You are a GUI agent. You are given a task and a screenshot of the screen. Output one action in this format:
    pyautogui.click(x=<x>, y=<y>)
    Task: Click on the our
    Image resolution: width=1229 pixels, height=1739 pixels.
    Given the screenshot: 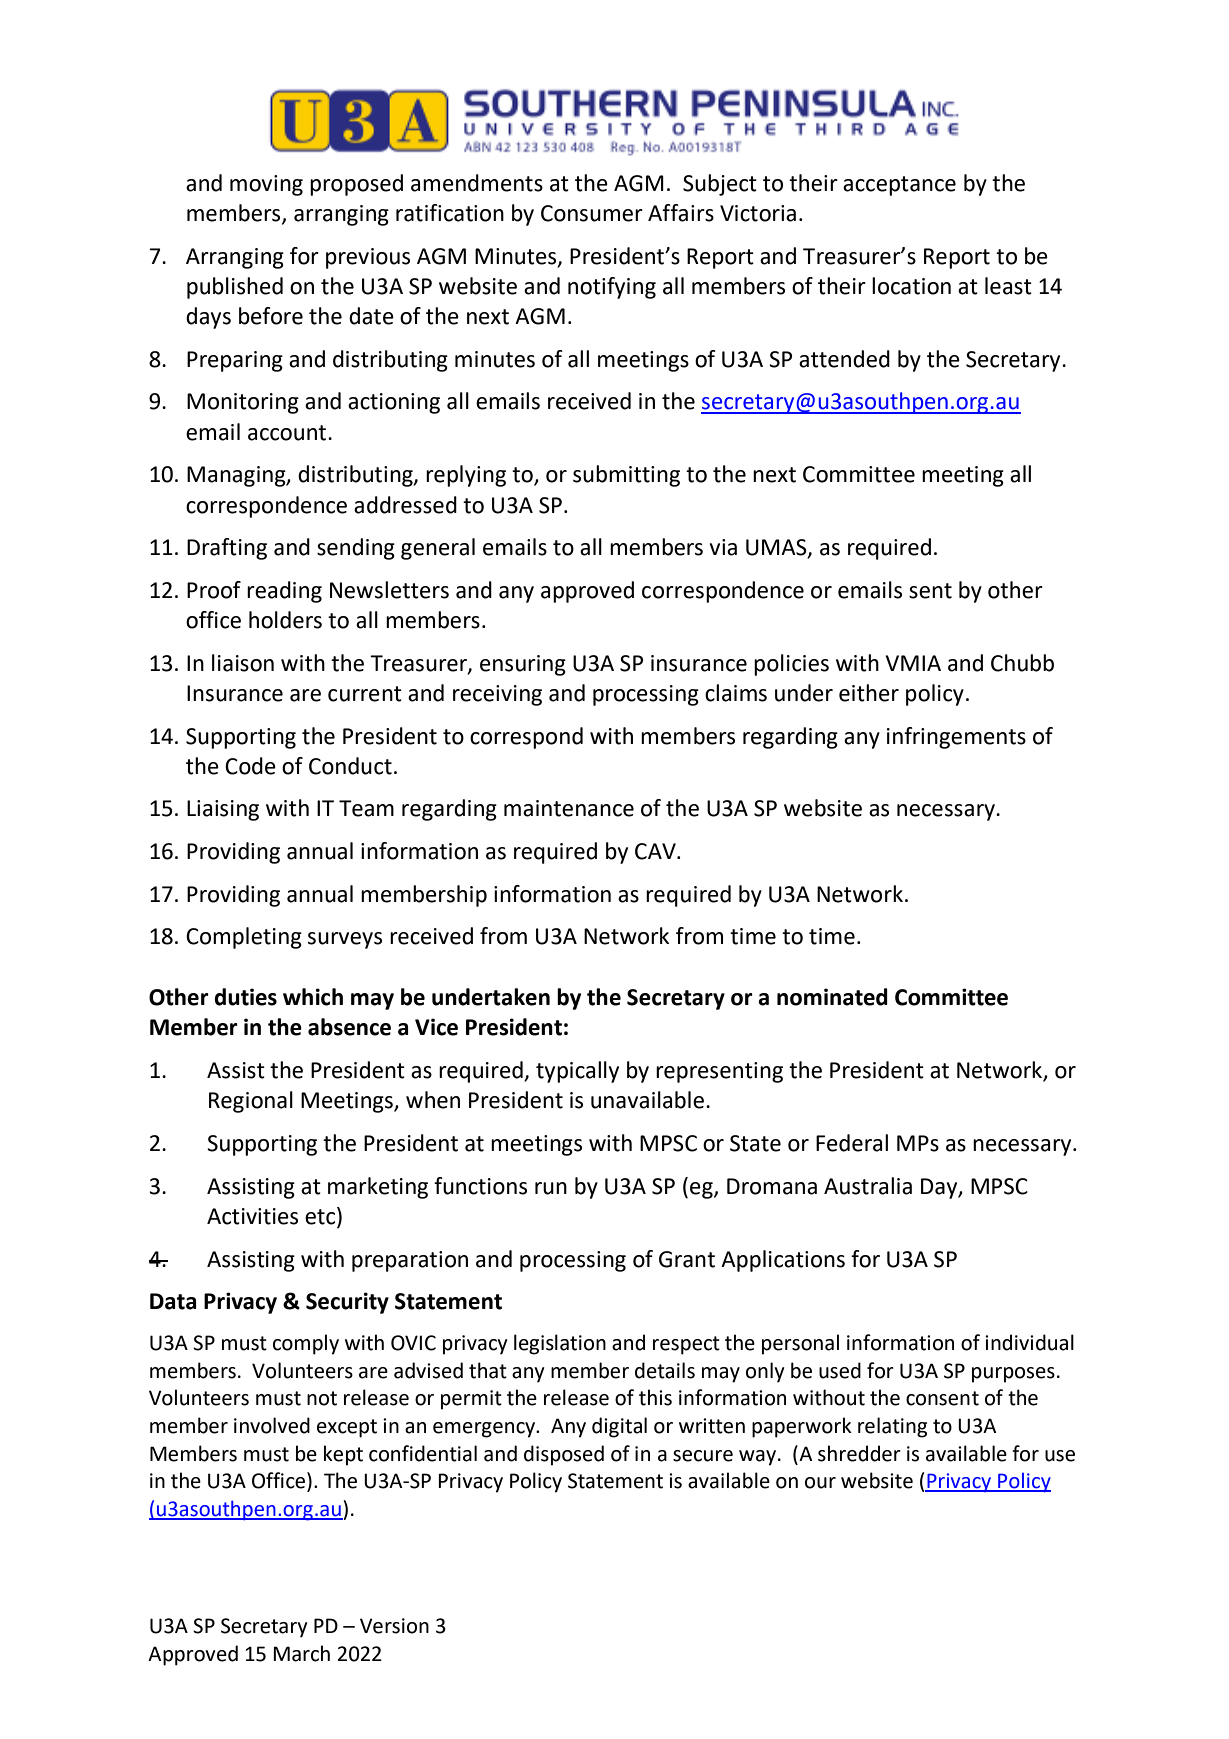 What is the action you would take?
    pyautogui.click(x=820, y=1483)
